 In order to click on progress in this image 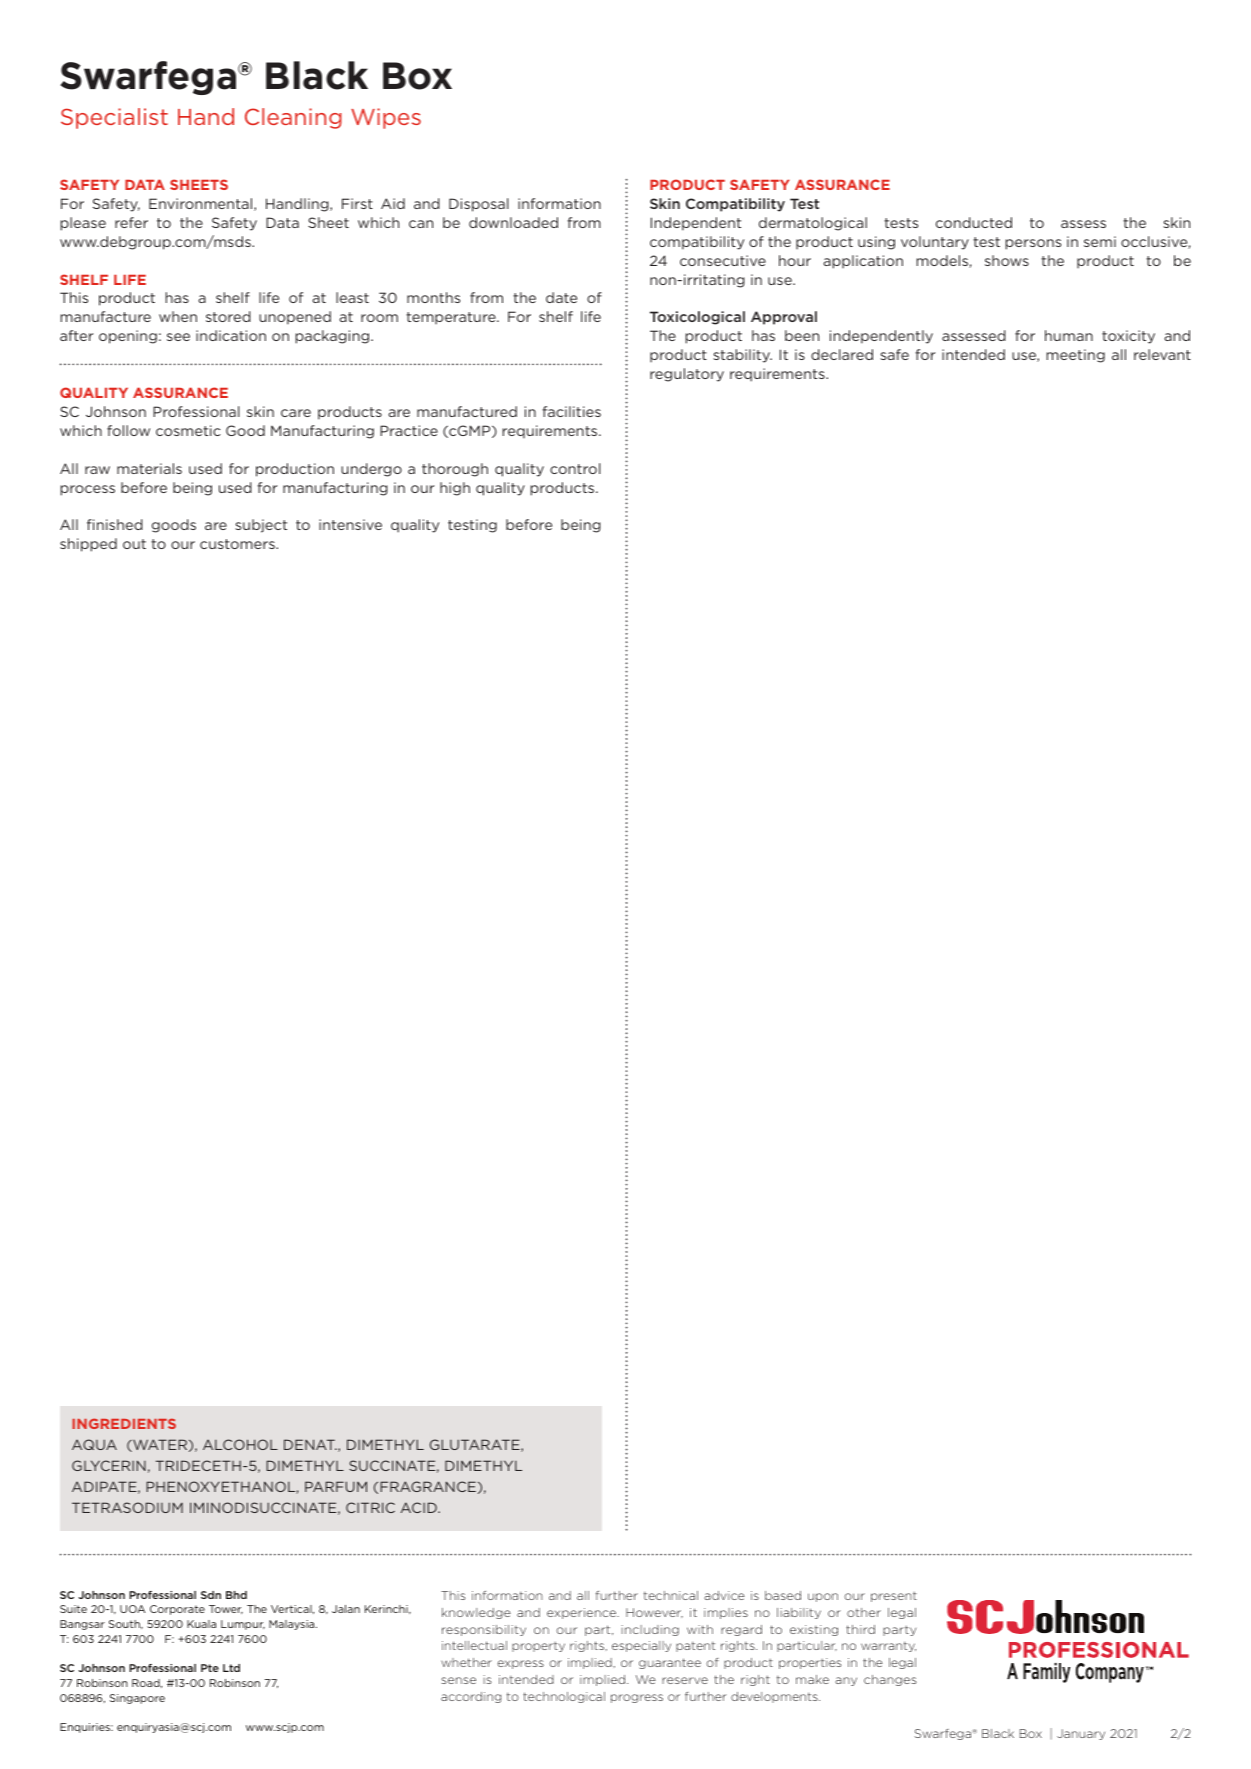, I will do `click(637, 1698)`.
